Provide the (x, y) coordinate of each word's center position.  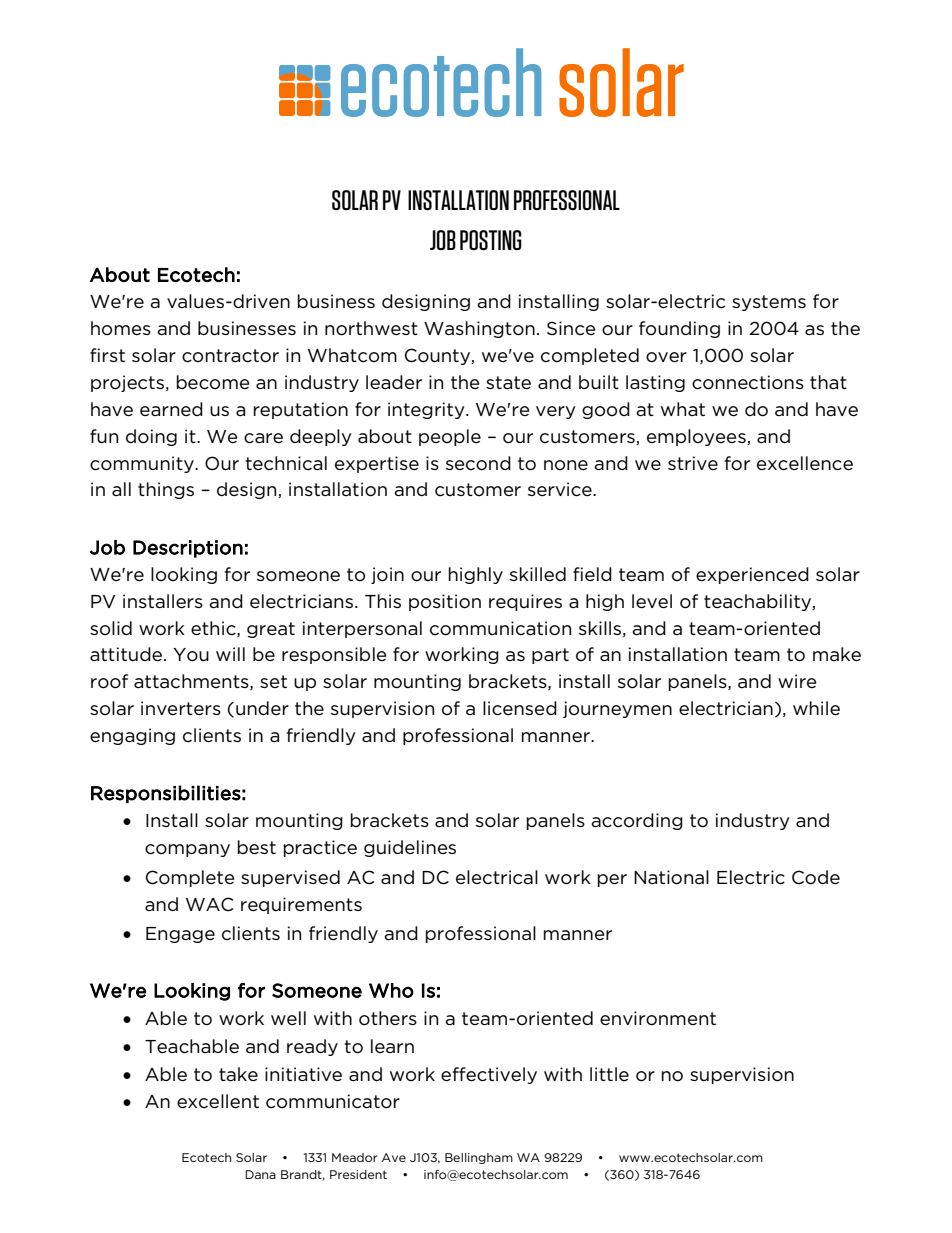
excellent (218, 1101)
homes (121, 328)
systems (769, 303)
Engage (180, 935)
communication (500, 628)
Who (391, 990)
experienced (752, 575)
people (450, 437)
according (637, 821)
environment (658, 1018)
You (191, 655)
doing (151, 437)
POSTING (491, 240)
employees (697, 437)
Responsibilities (166, 794)
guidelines (410, 848)
